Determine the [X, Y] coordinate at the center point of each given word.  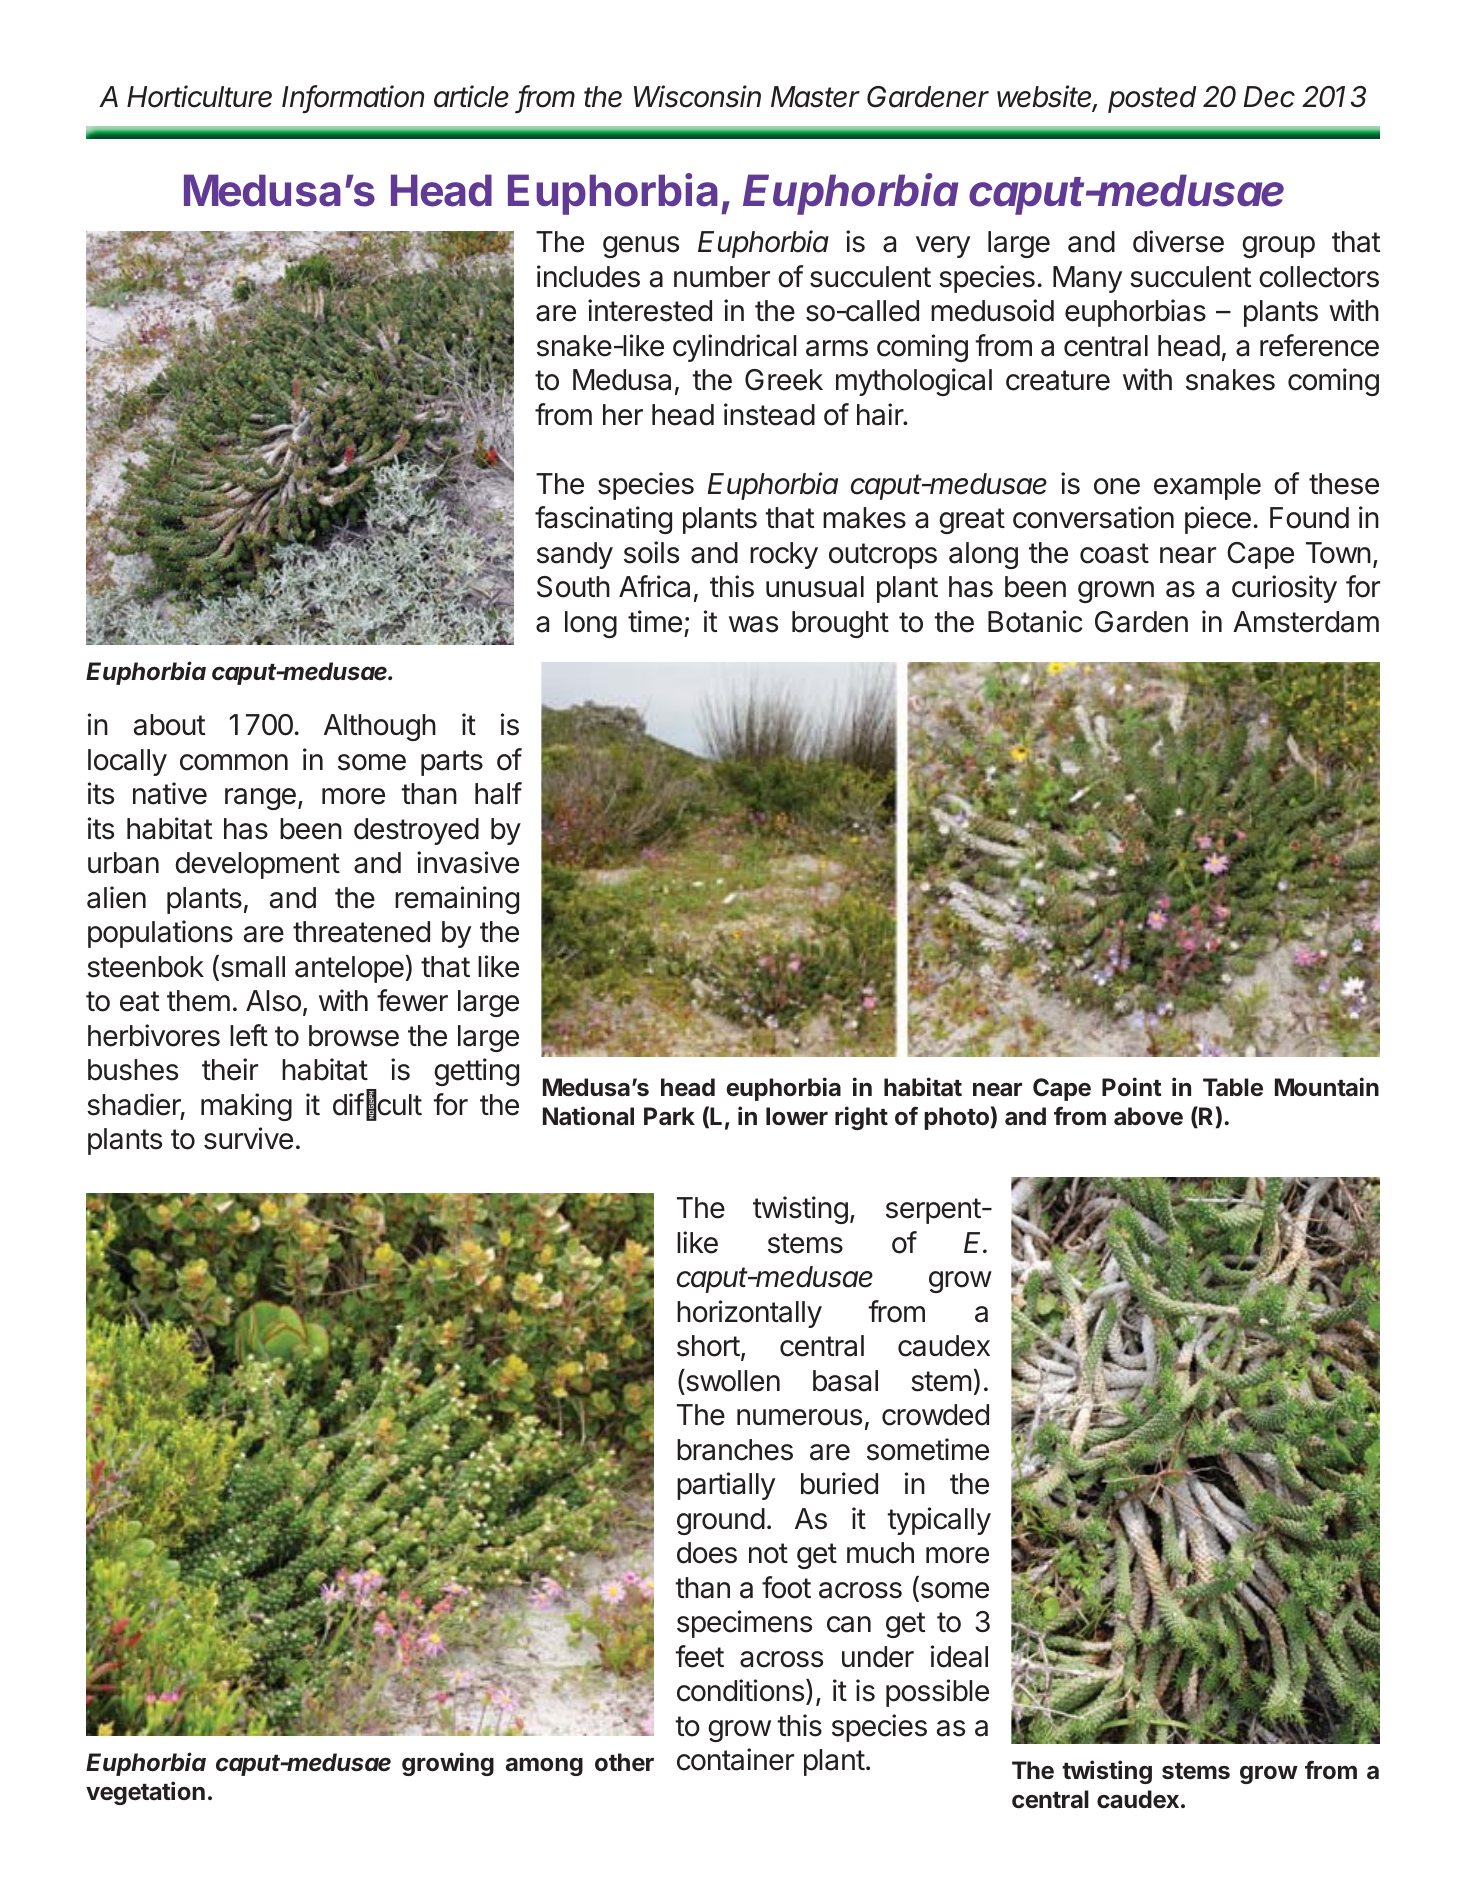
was [753, 624]
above [1148, 1116]
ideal [959, 1656]
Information [353, 97]
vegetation [145, 1793]
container [735, 1759]
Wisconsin [697, 96]
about [169, 725]
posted [1152, 99]
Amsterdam [1306, 622]
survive [248, 1138]
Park [669, 1116]
